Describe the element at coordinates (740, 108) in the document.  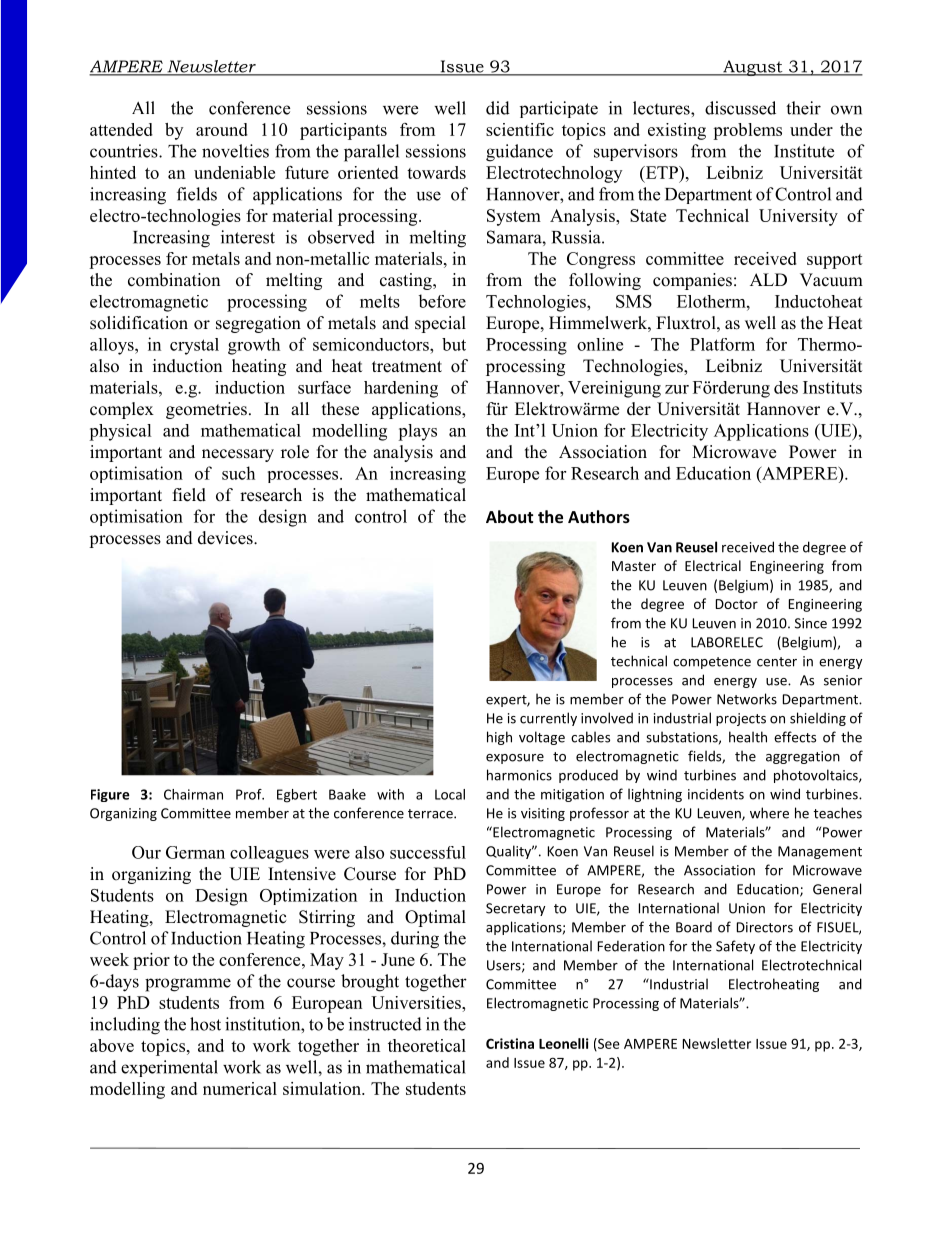
I see `discussed` at that location.
